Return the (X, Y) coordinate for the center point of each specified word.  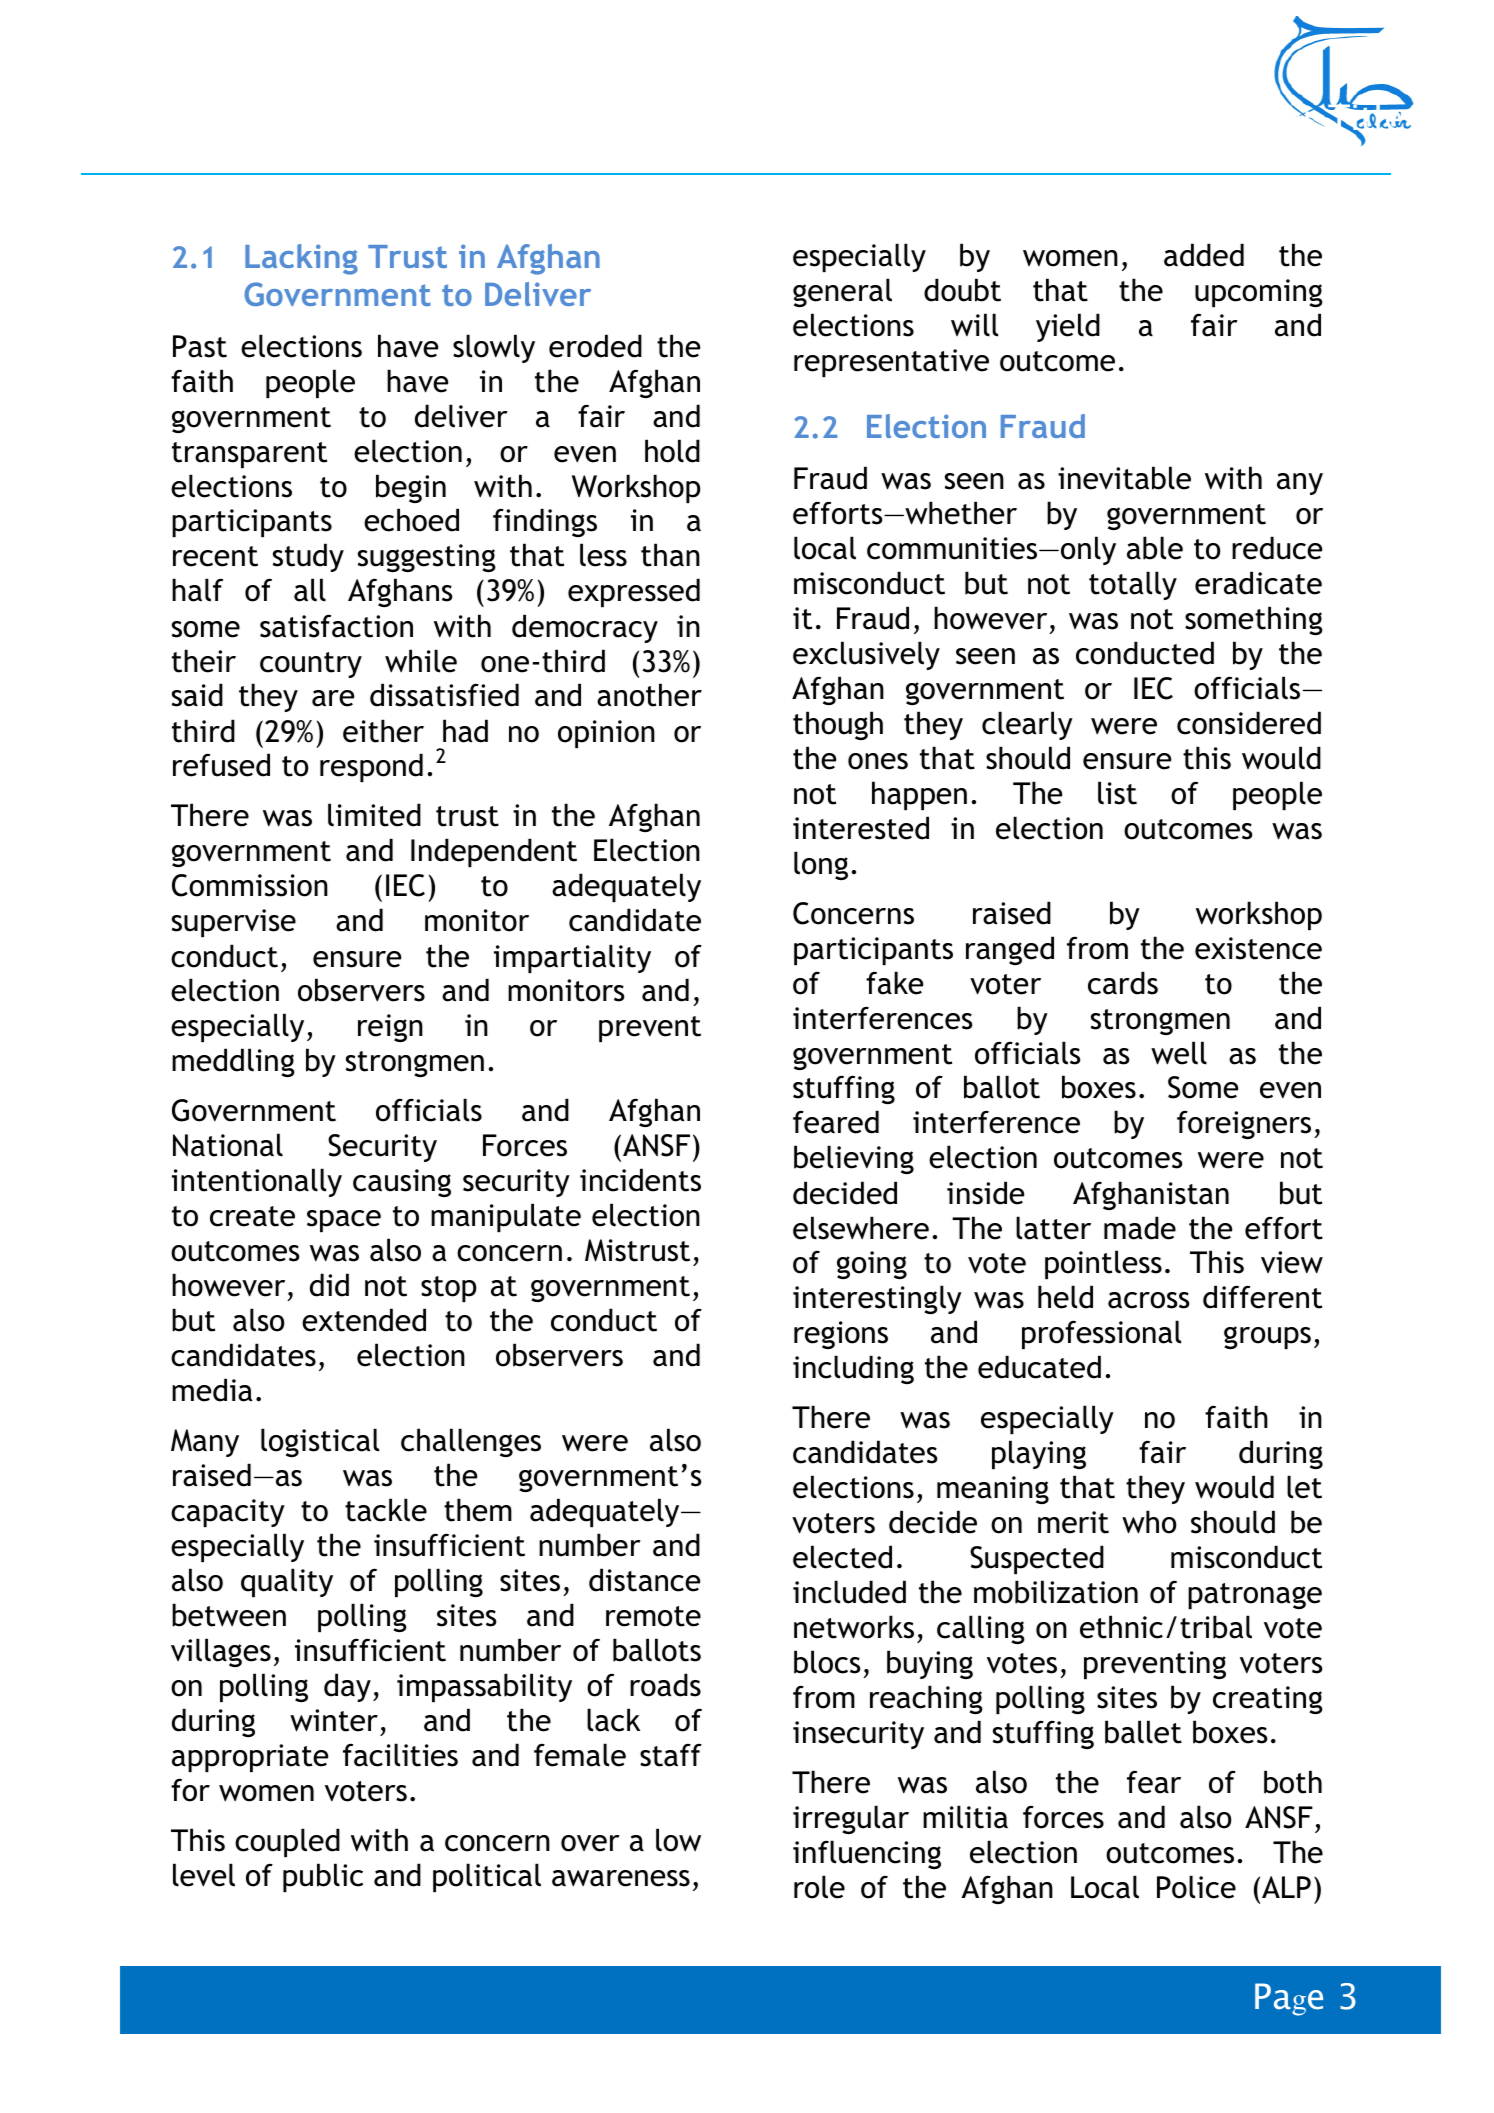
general (842, 292)
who (1149, 1522)
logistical (320, 1442)
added (1204, 255)
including (853, 1369)
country (311, 665)
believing (854, 1159)
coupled (287, 1842)
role (819, 1887)
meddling (233, 1062)
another (649, 695)
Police (1196, 1887)
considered (1249, 723)
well (1179, 1053)
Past (200, 346)
